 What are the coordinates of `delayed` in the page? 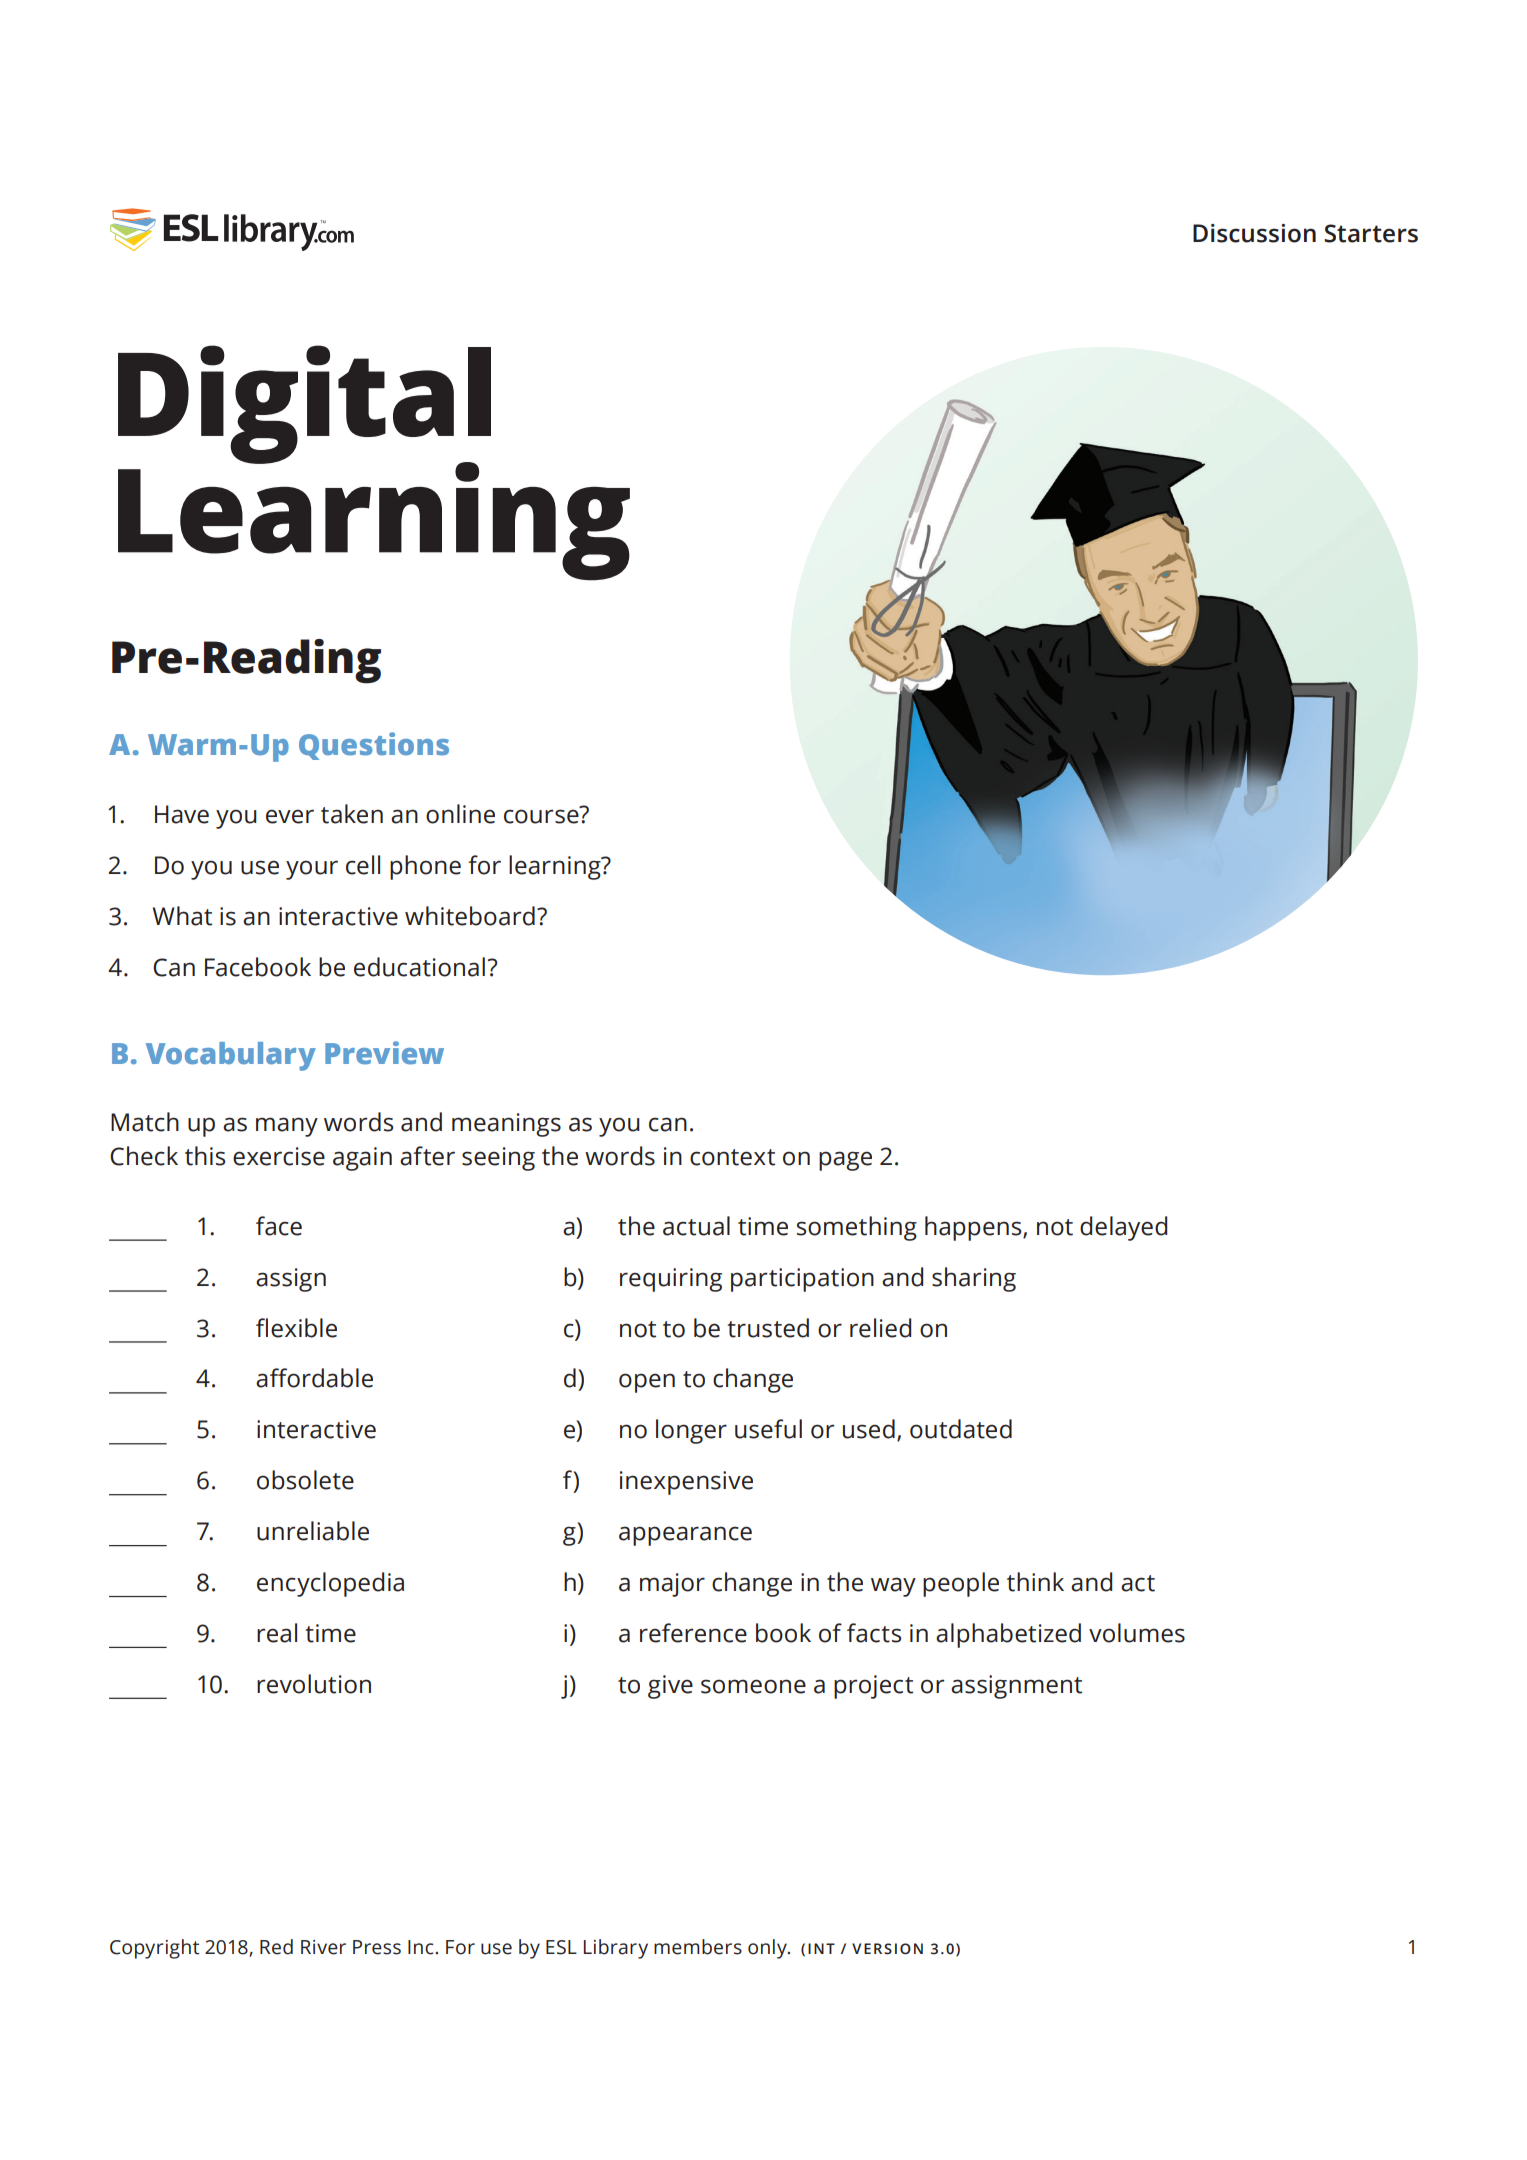 It's located at (1123, 1228).
